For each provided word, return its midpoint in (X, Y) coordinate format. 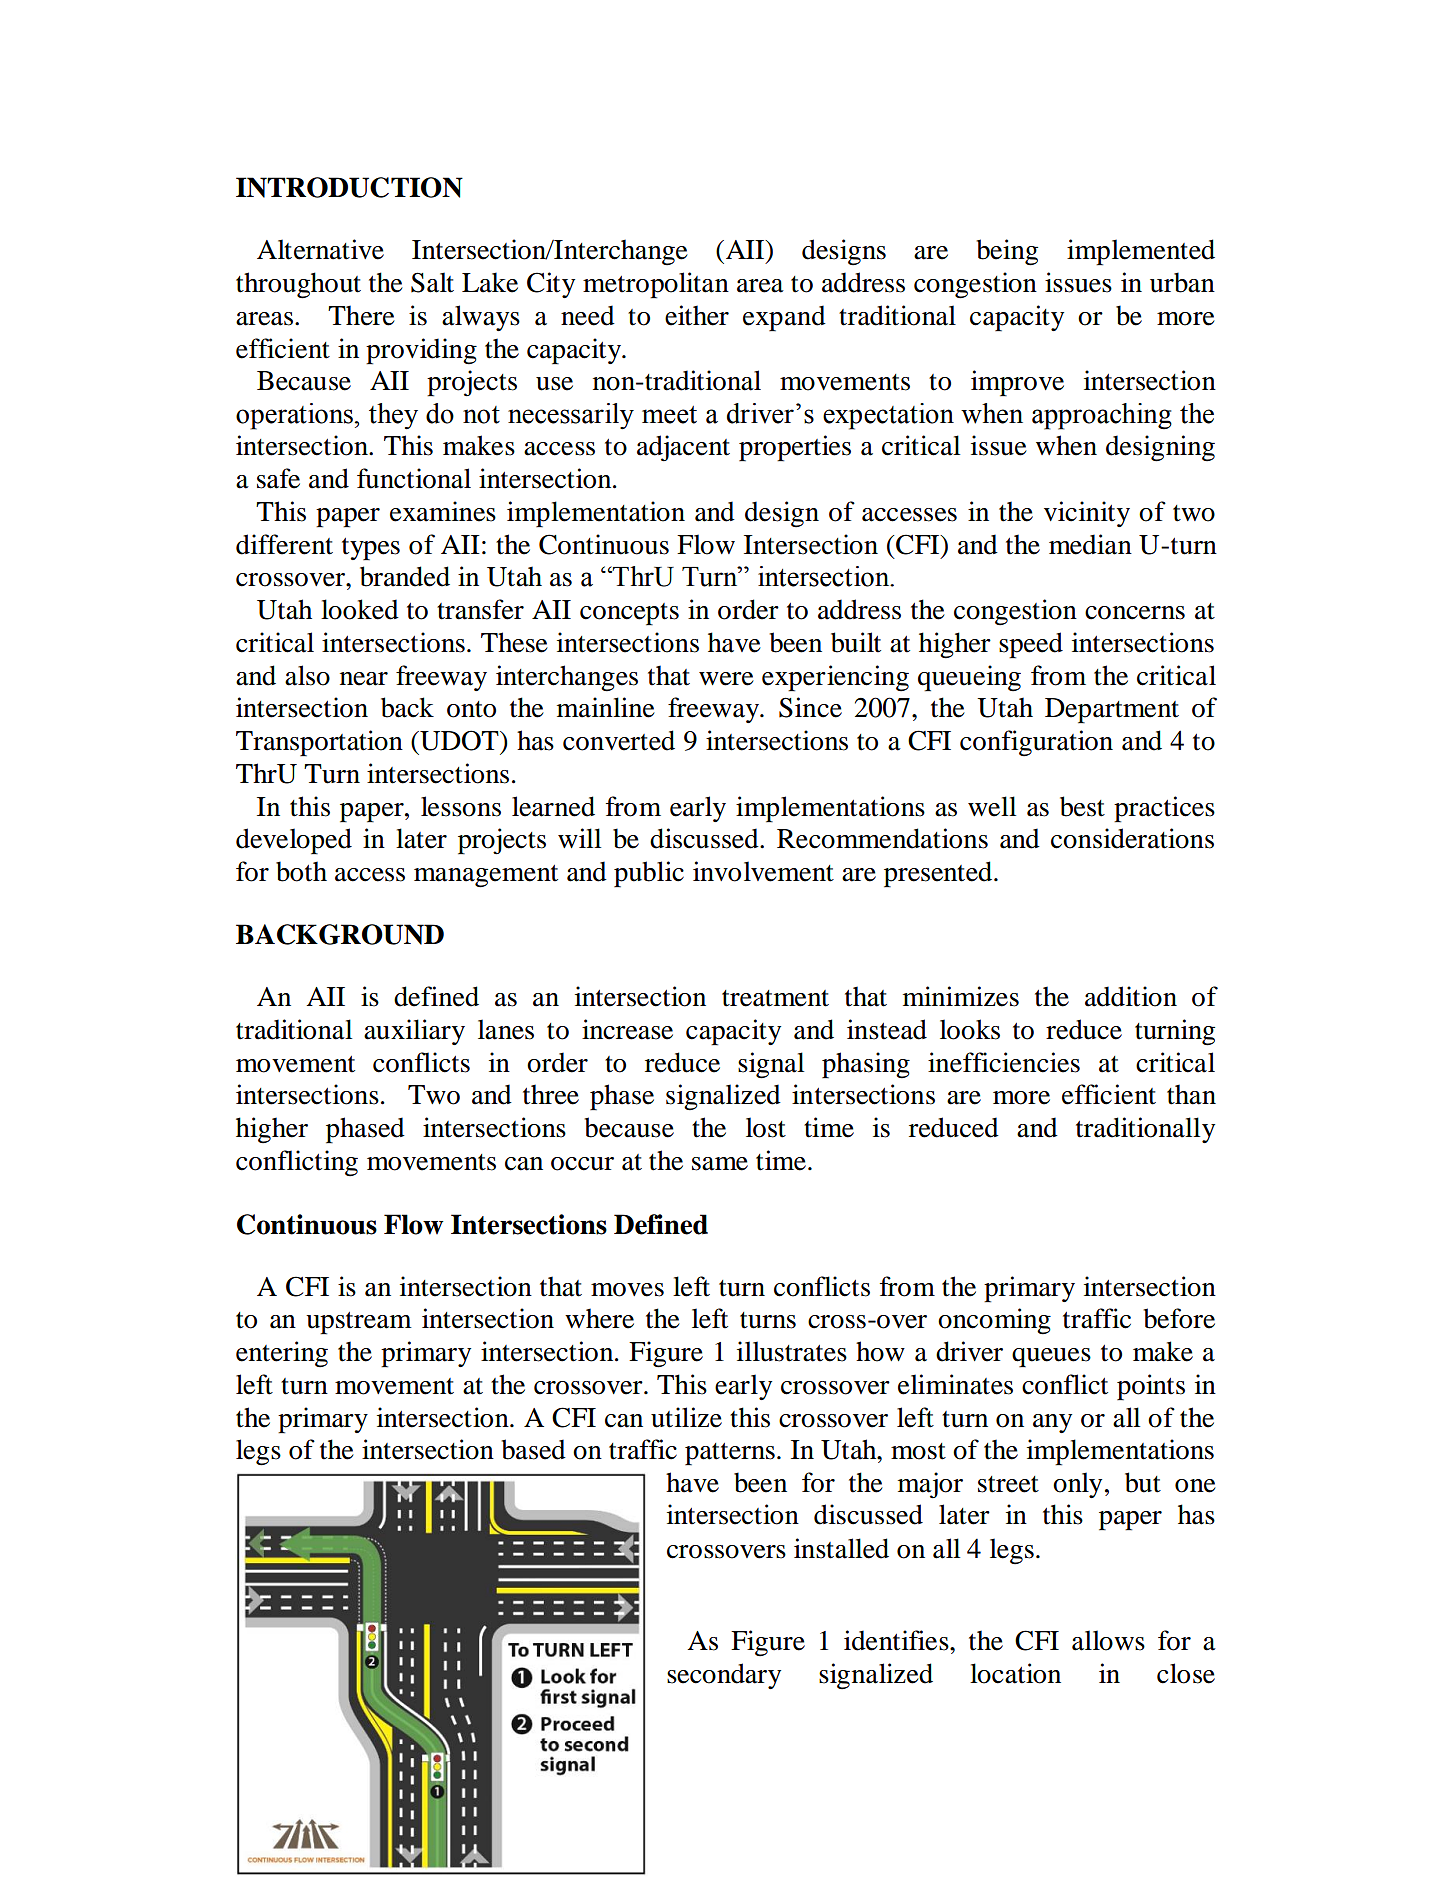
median (1090, 544)
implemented (1141, 252)
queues (1051, 1358)
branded (405, 576)
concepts (629, 614)
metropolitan (656, 285)
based (533, 1449)
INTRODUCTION (349, 187)
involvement (763, 871)
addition (1131, 996)
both (301, 871)
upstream (359, 1323)
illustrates (792, 1351)
